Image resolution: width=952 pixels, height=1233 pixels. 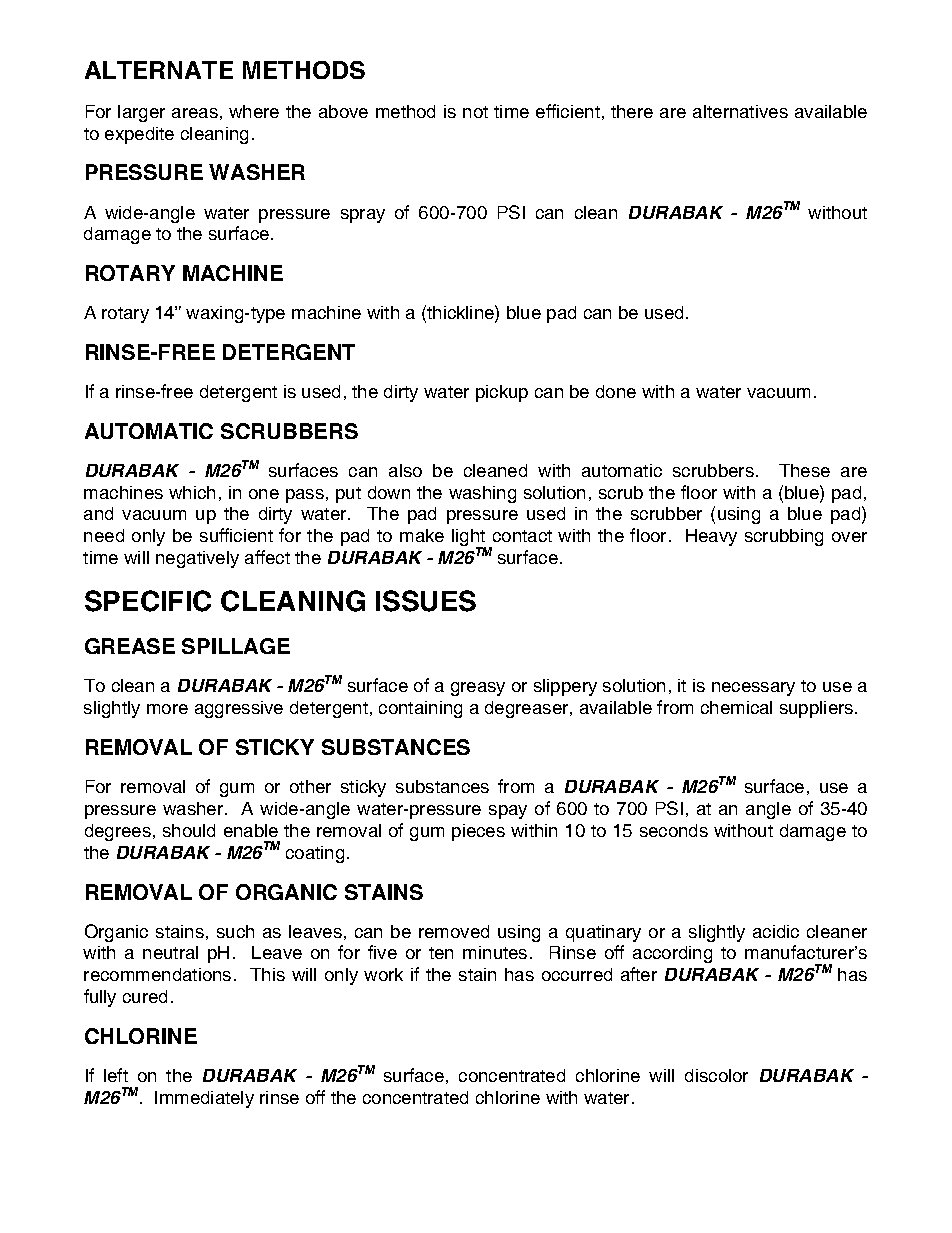 I want to click on These, so click(x=804, y=470).
